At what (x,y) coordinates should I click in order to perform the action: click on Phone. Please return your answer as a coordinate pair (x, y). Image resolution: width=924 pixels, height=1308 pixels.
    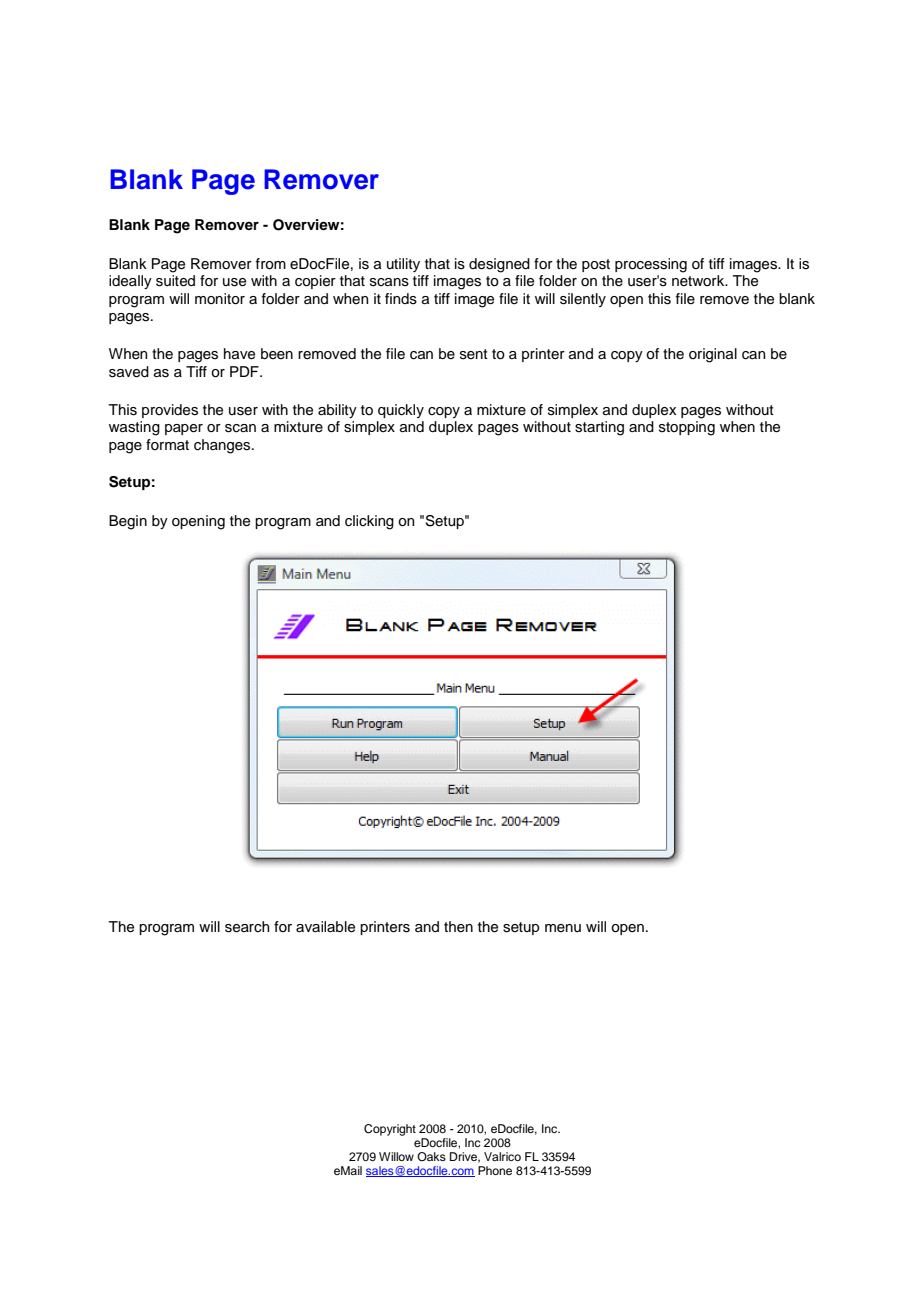
    Looking at the image, I should click on (495, 1170).
